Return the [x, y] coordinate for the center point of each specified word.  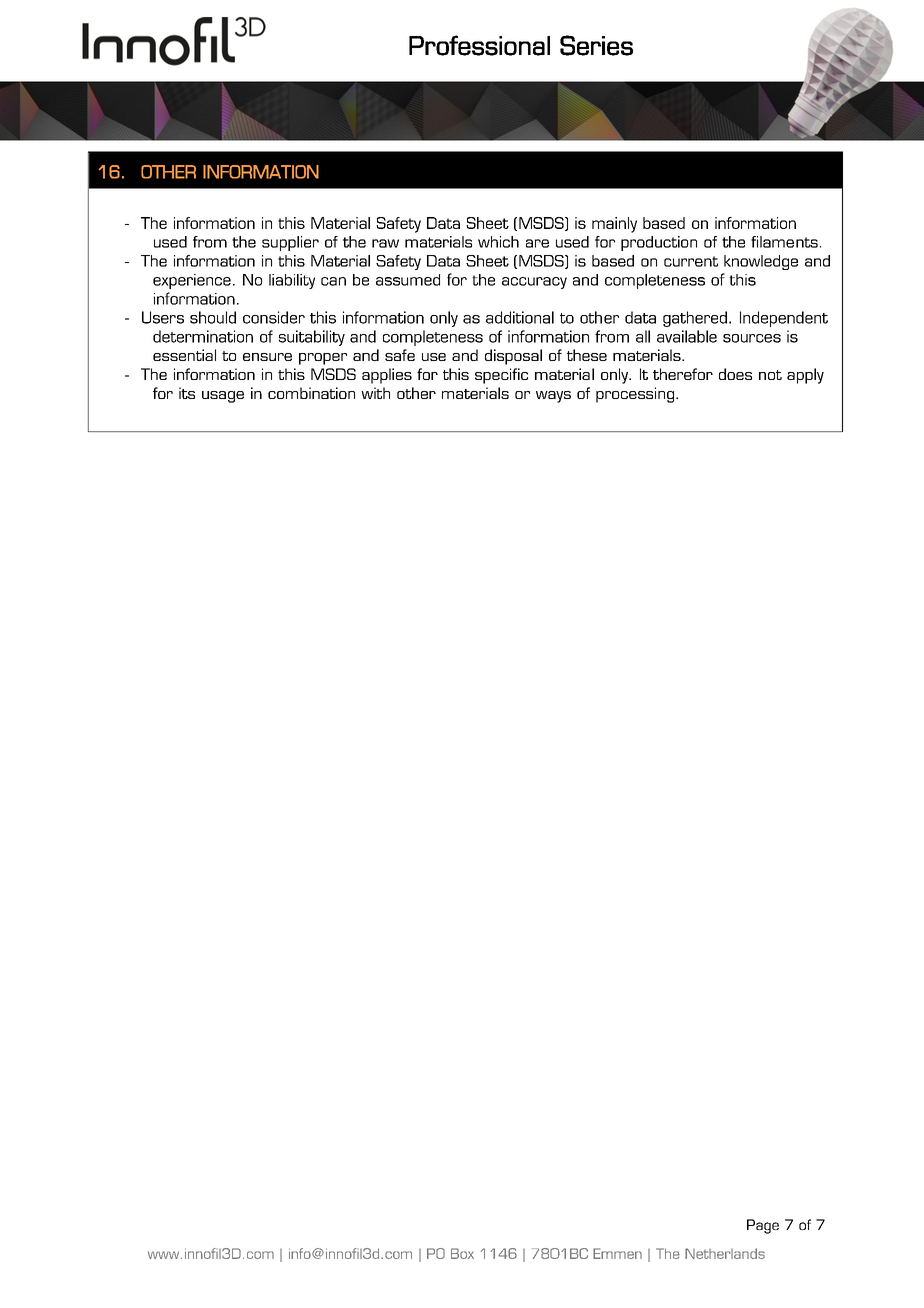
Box [462, 1253]
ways [553, 397]
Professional [479, 45]
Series [596, 45]
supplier [290, 243]
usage [223, 397]
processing [636, 395]
